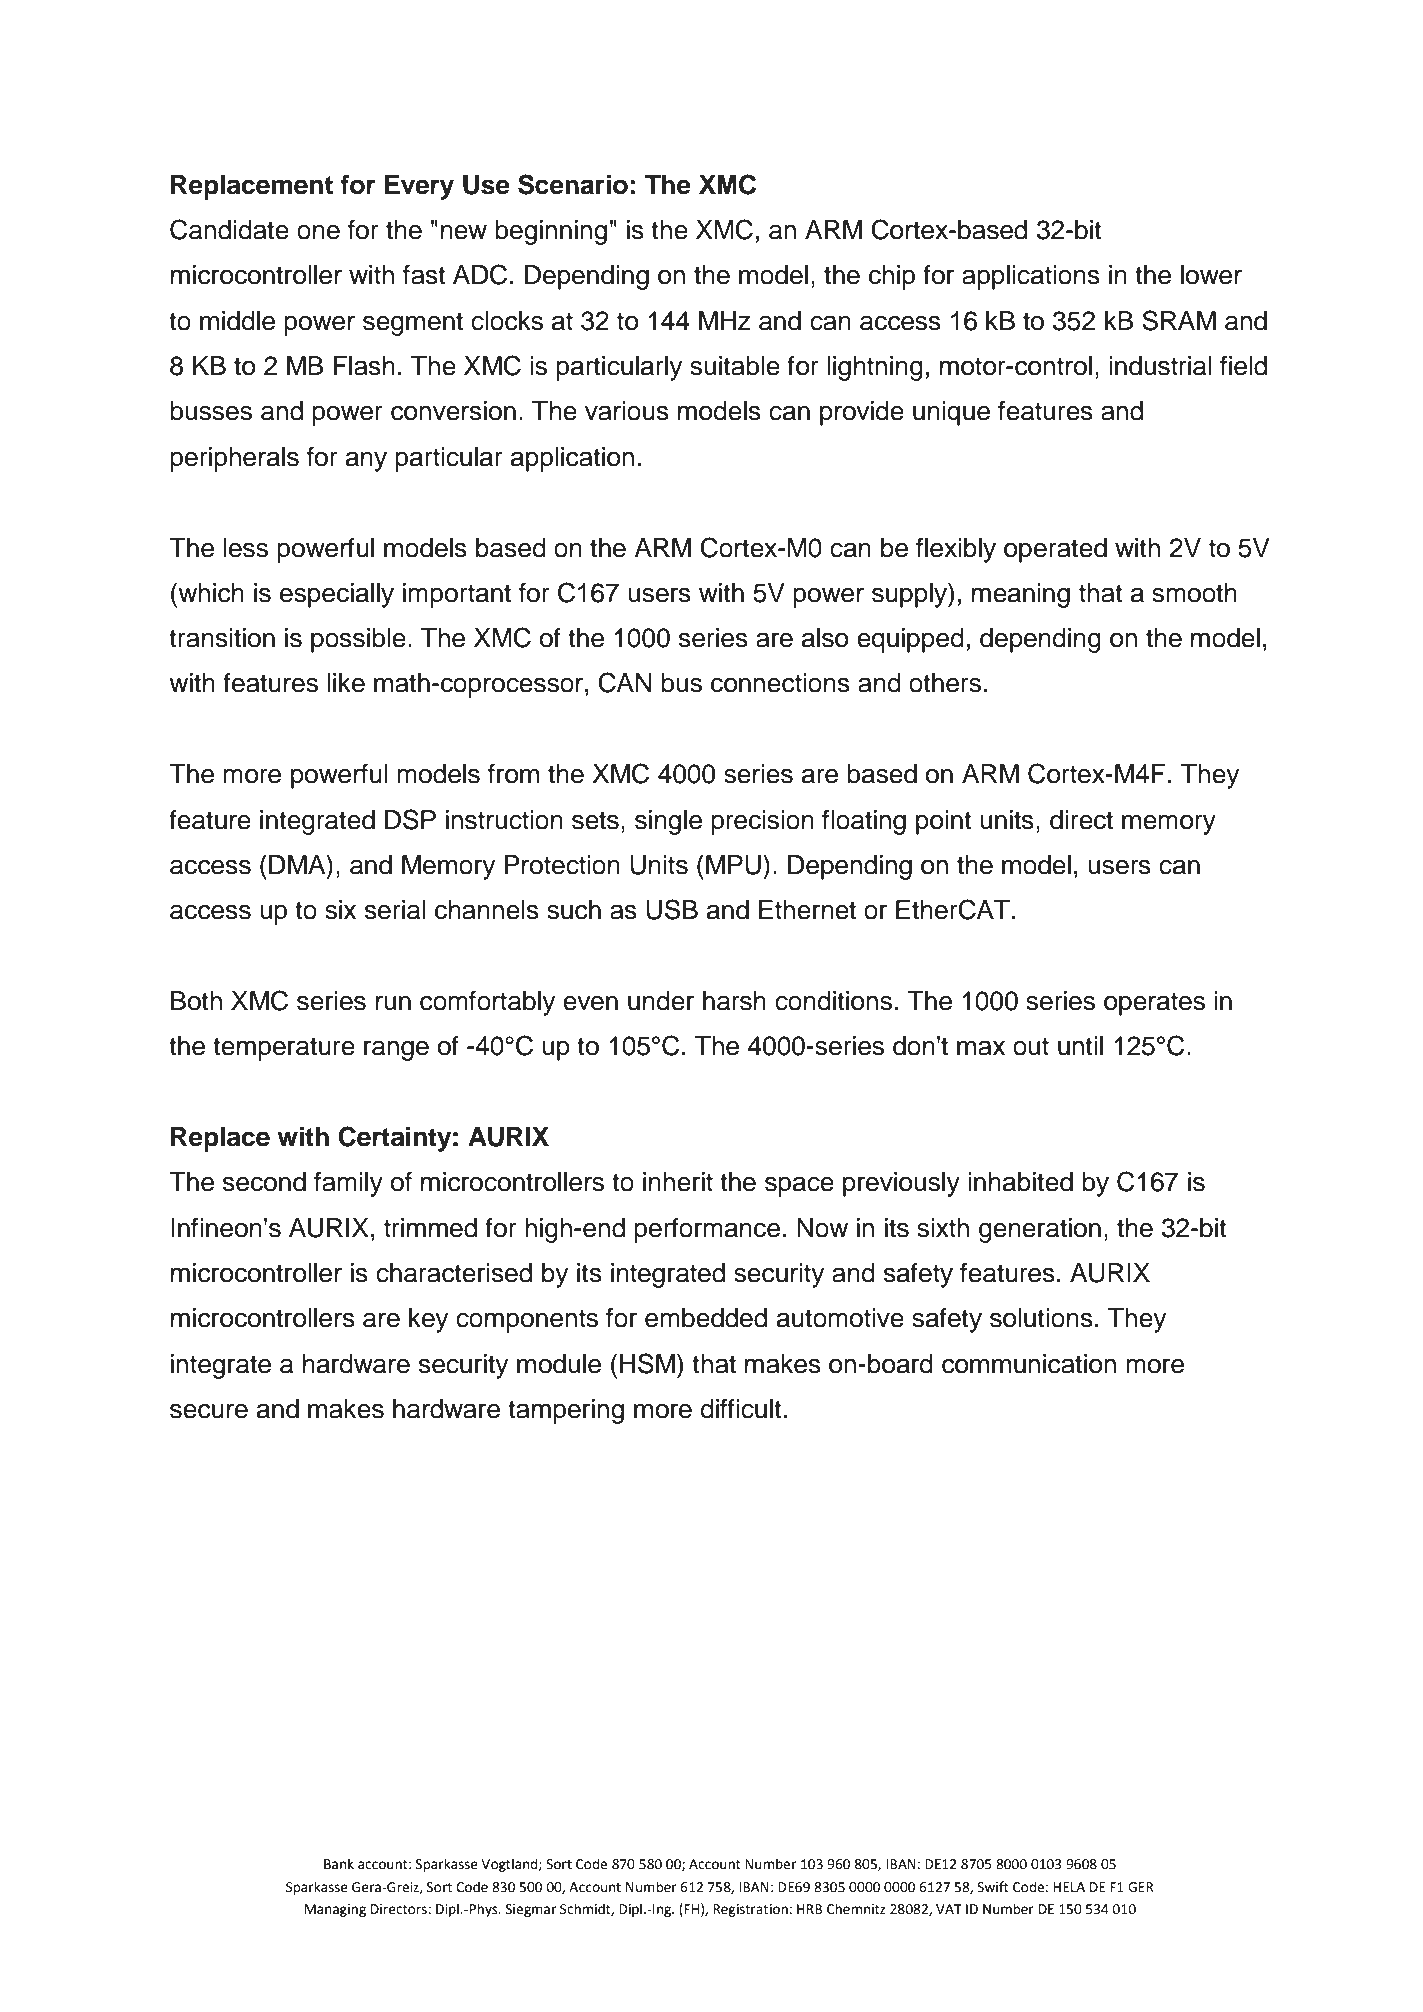 The image size is (1423, 2012). What do you see at coordinates (734, 1001) in the image?
I see `harsh` at bounding box center [734, 1001].
